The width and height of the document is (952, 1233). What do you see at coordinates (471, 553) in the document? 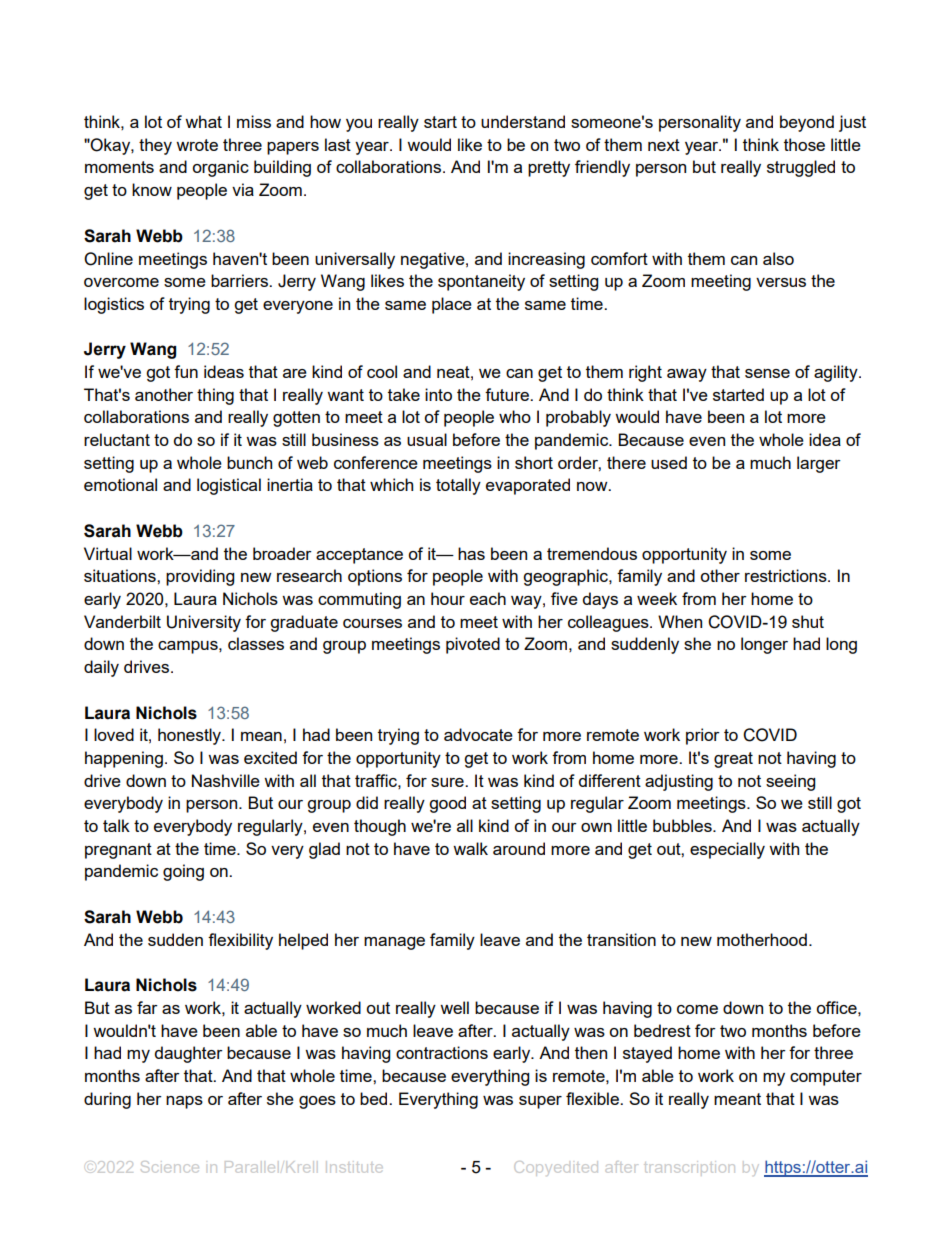
I see `has` at bounding box center [471, 553].
